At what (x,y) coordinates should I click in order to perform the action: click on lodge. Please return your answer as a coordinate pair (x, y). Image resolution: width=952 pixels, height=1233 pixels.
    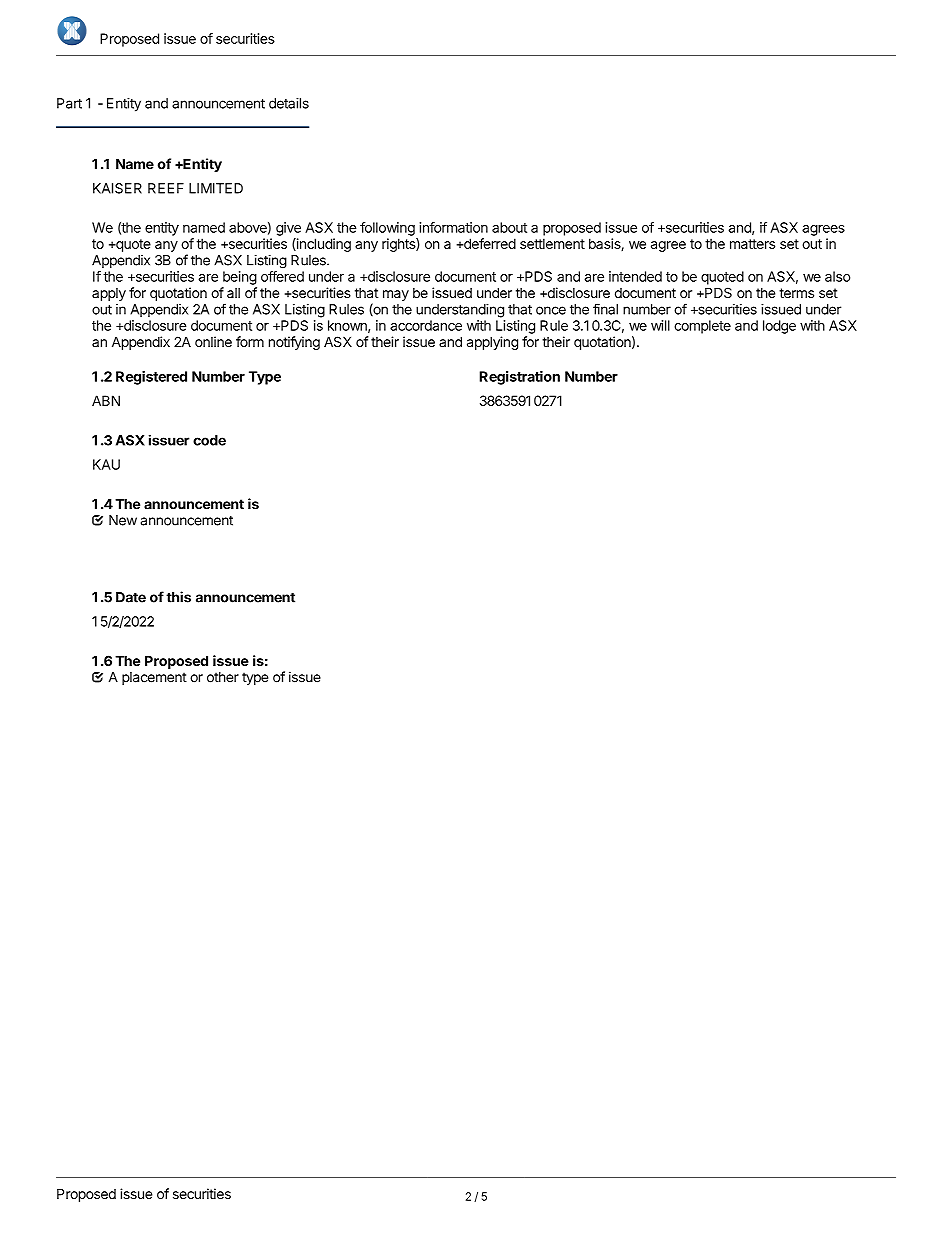
    Looking at the image, I should click on (779, 327).
